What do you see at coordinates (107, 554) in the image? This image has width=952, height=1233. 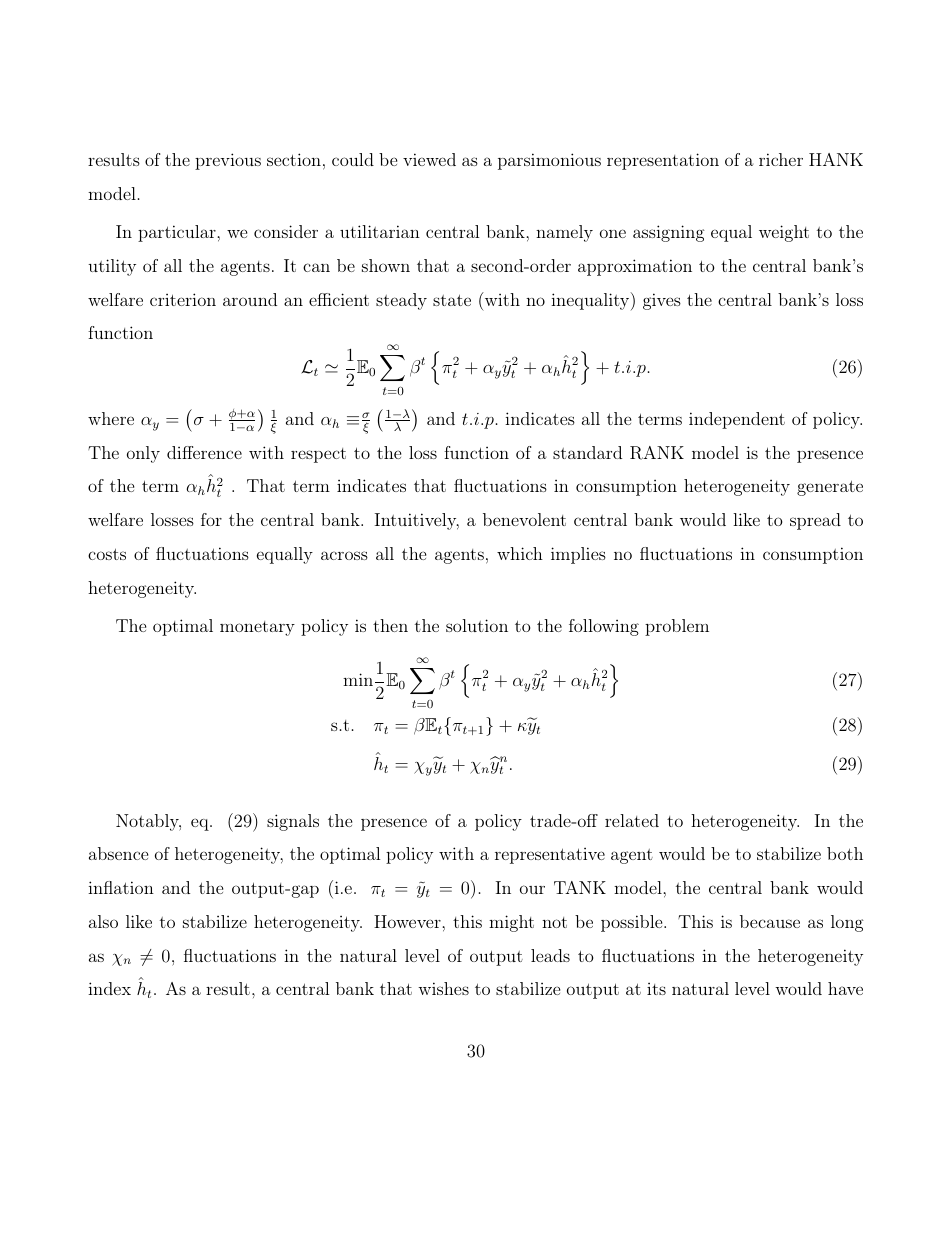 I see `costs` at bounding box center [107, 554].
